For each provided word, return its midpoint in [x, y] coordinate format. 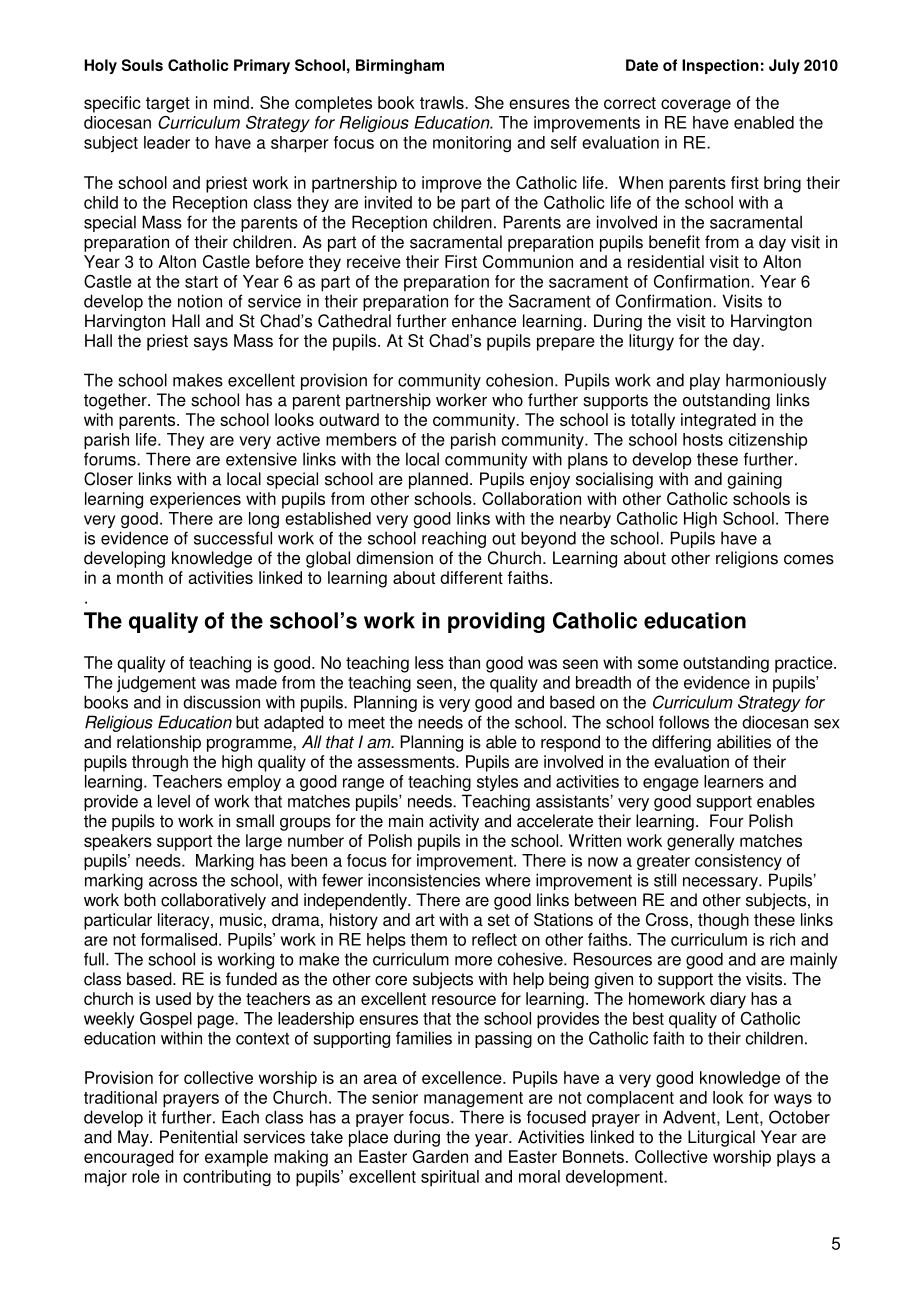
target [168, 105]
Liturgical [721, 1138]
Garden [440, 1156]
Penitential [198, 1137]
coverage [696, 106]
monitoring [472, 144]
